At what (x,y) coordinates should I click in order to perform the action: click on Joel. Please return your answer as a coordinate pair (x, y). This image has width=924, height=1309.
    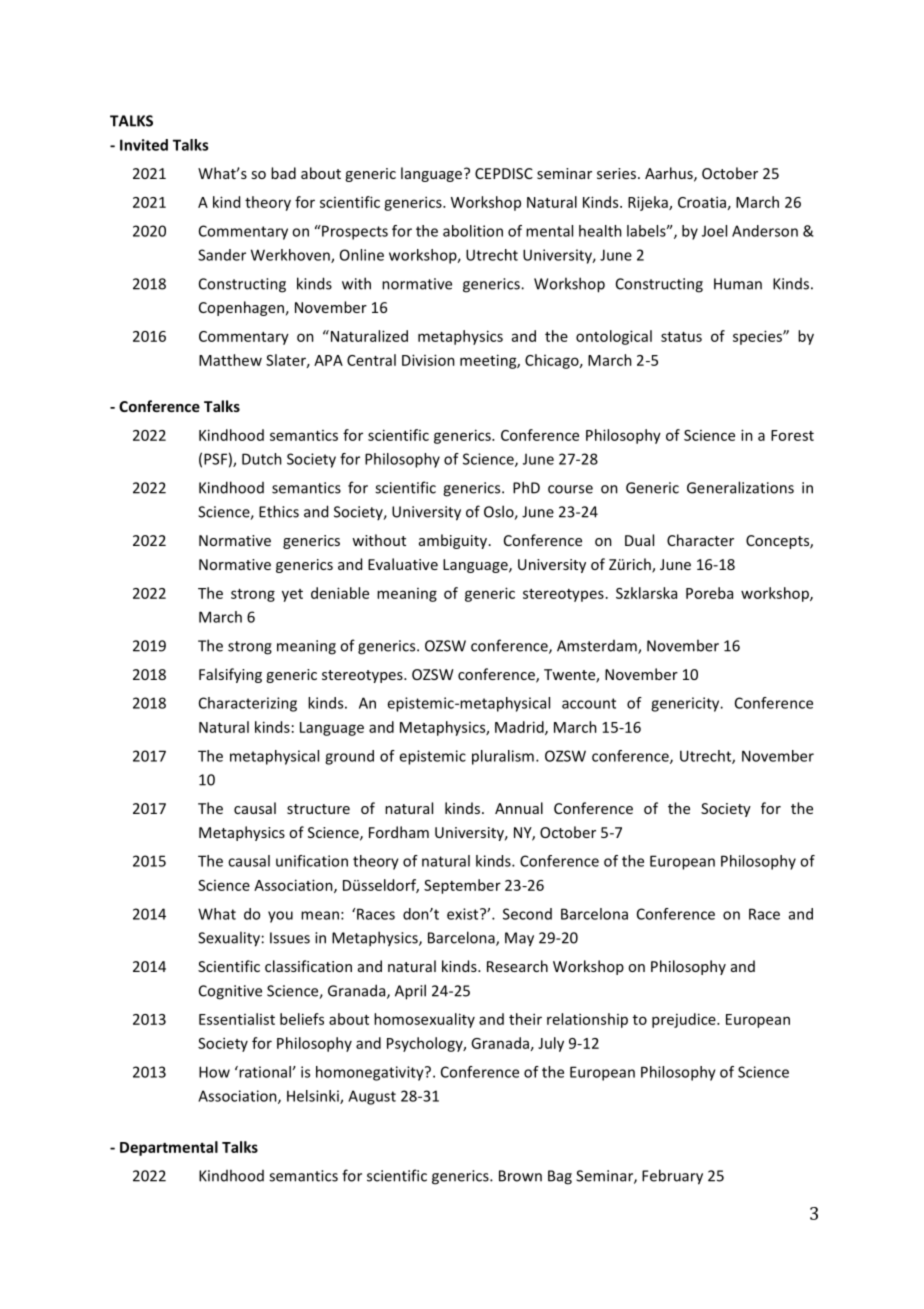
    Looking at the image, I should click on (714, 231).
